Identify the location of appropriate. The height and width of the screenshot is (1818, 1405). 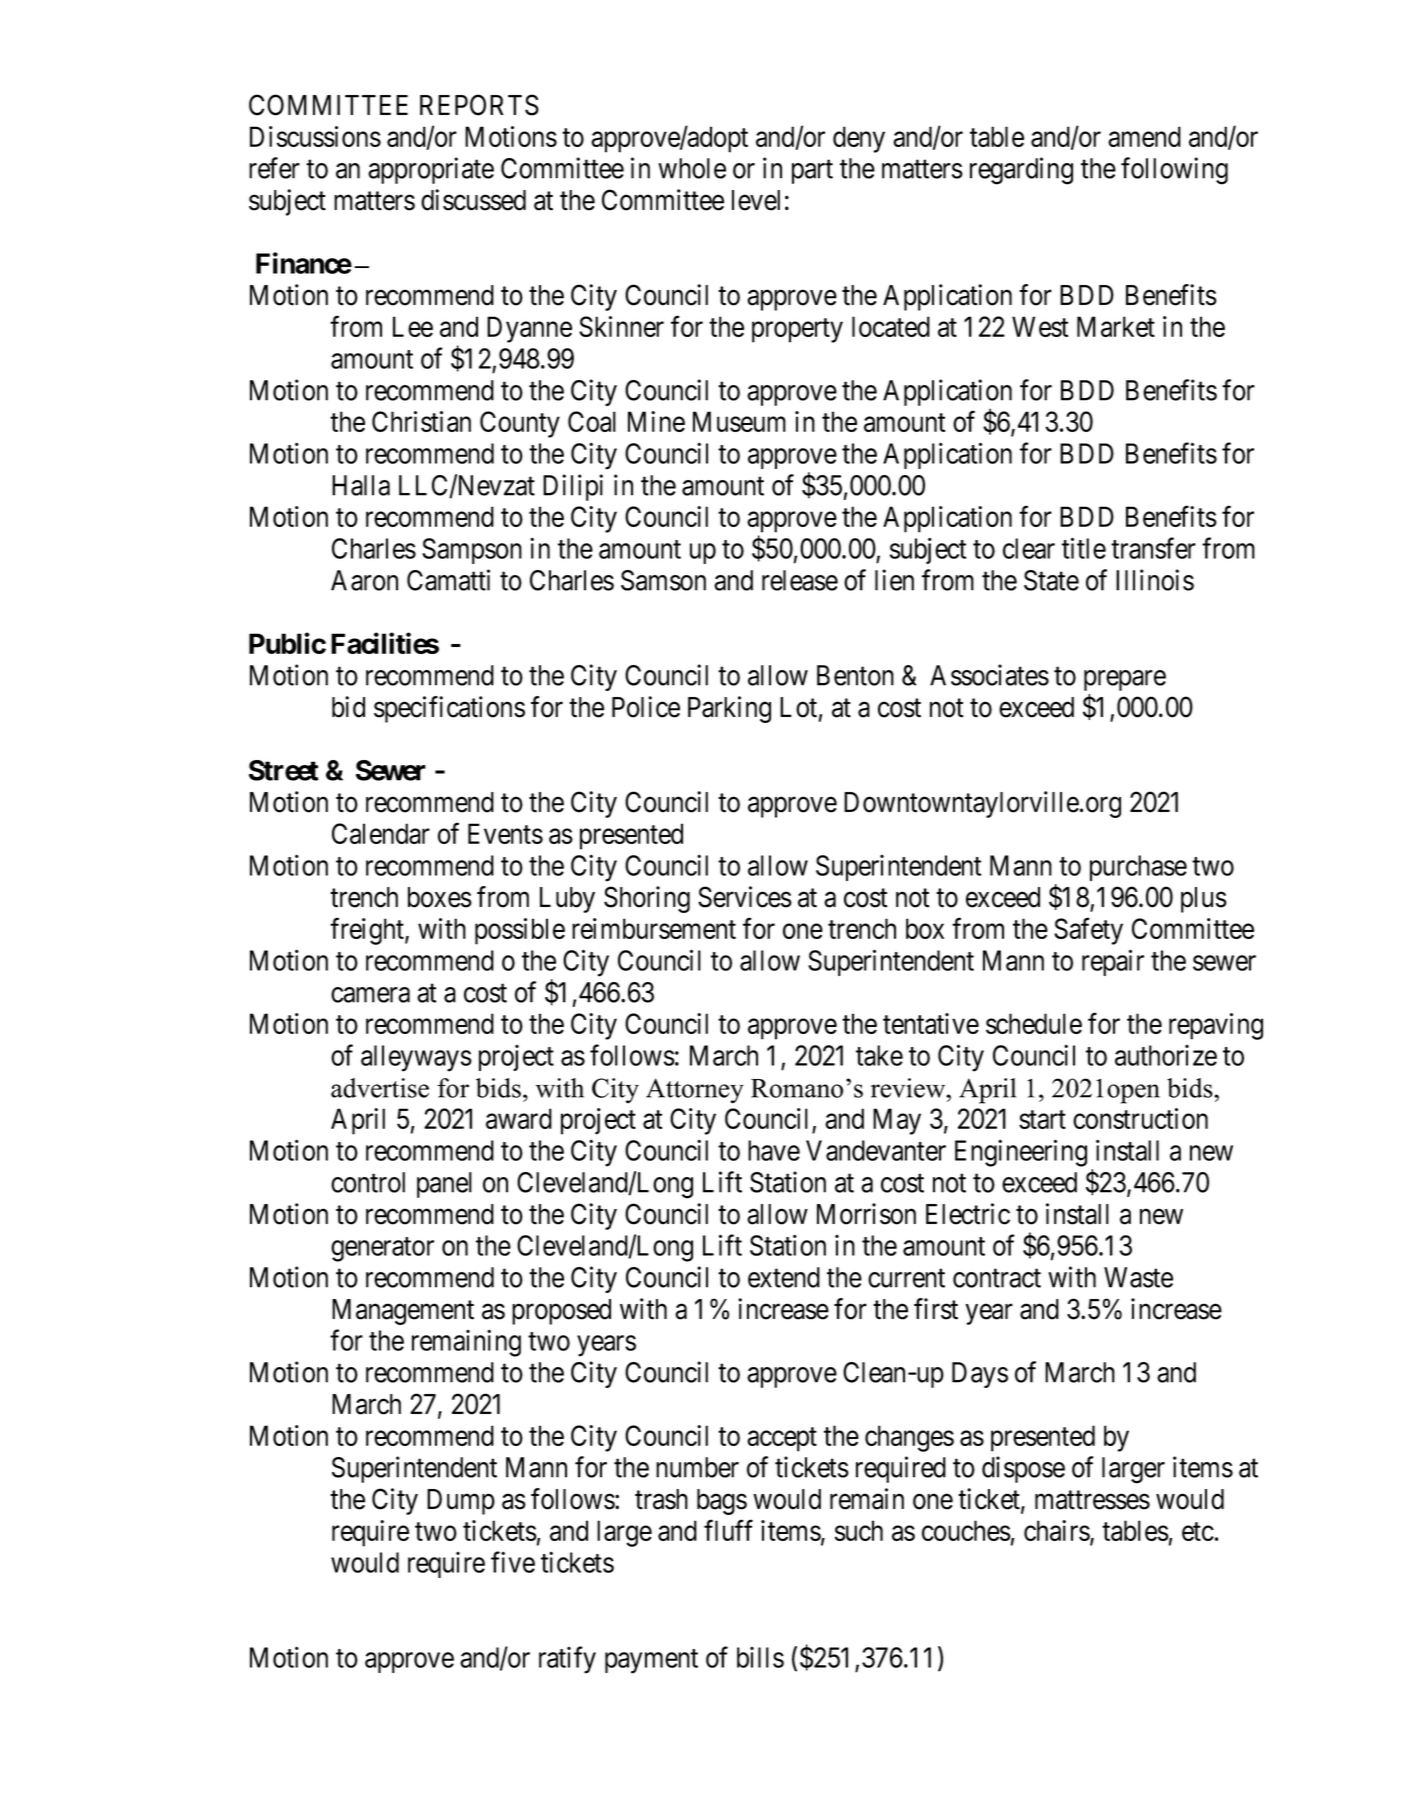
(431, 170).
